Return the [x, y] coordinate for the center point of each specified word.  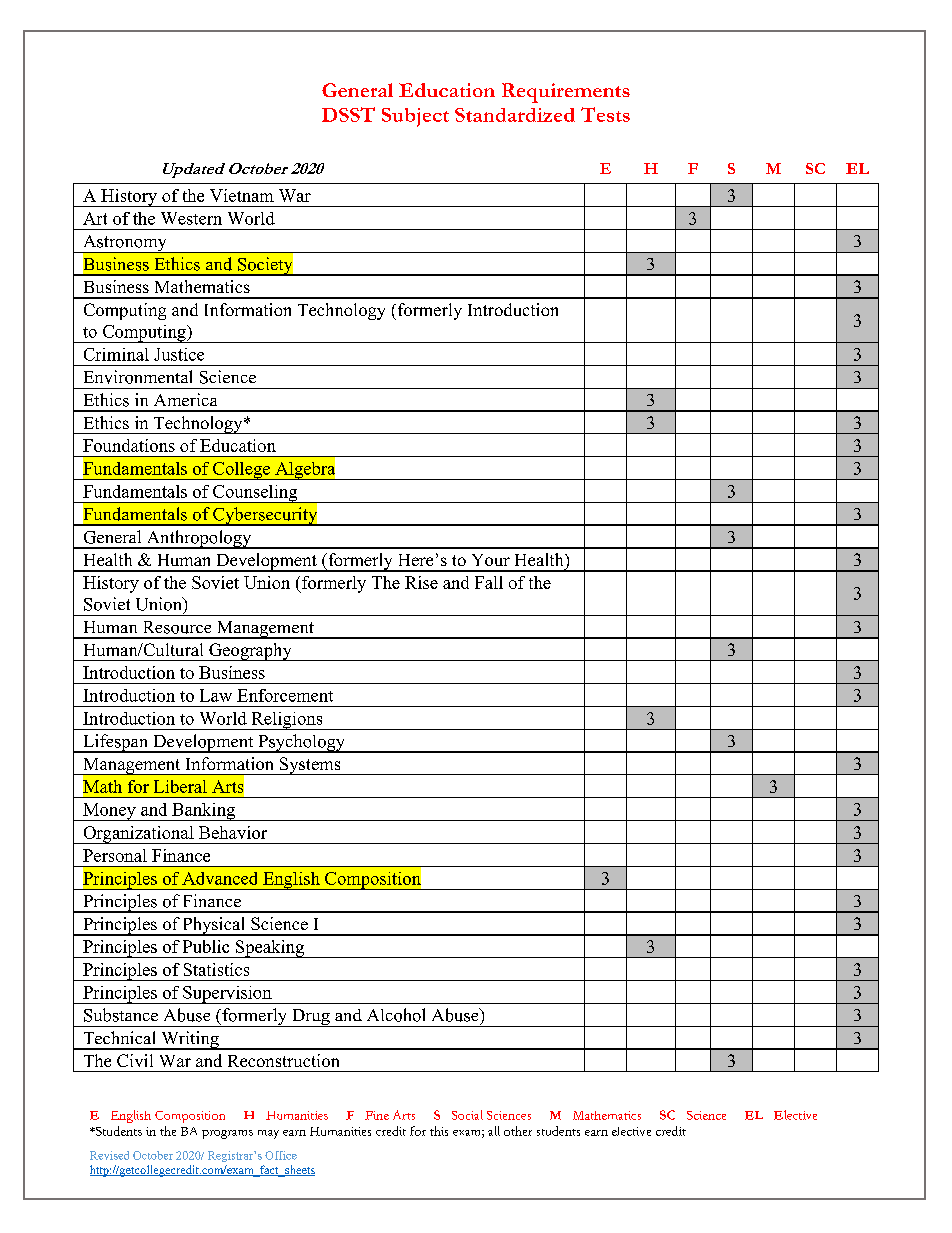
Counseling [255, 494]
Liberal [180, 786]
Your [491, 560]
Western [191, 218]
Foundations [129, 445]
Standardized [515, 115]
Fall [489, 582]
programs [227, 1134]
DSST [348, 114]
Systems [310, 766]
